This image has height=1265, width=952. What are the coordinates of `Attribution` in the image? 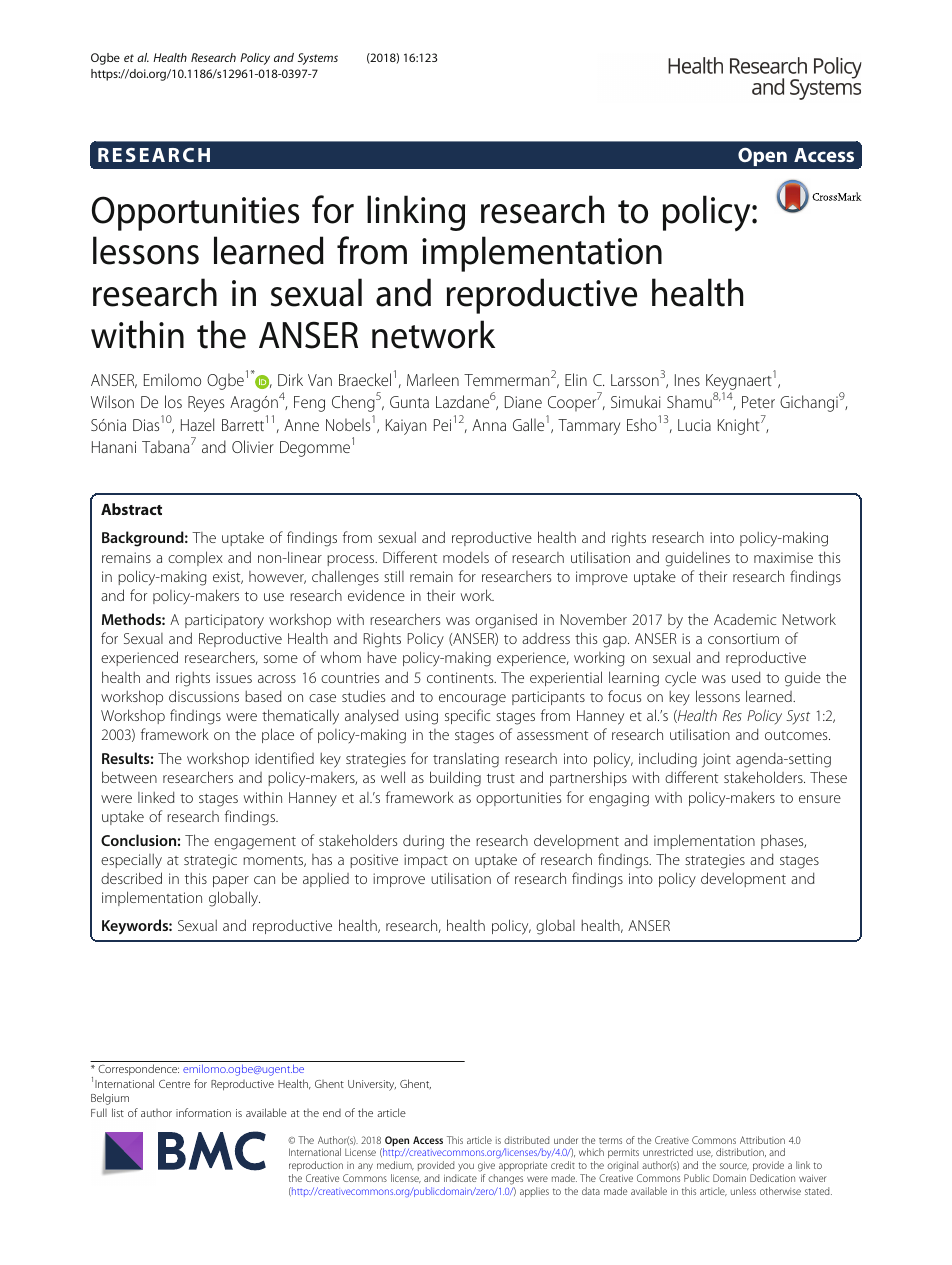 It's located at (762, 1140).
